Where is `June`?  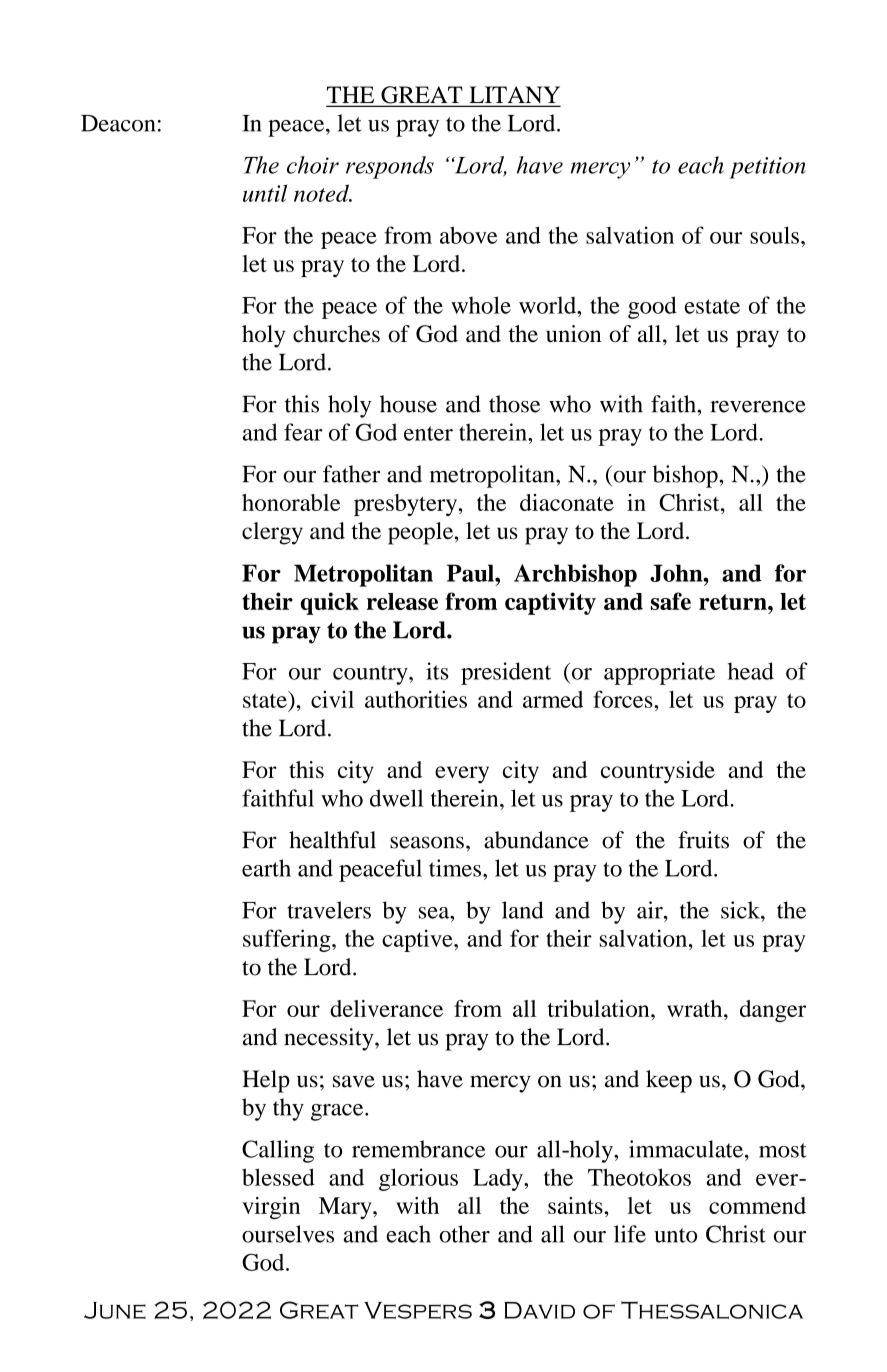
June is located at coordinates (115, 1310).
